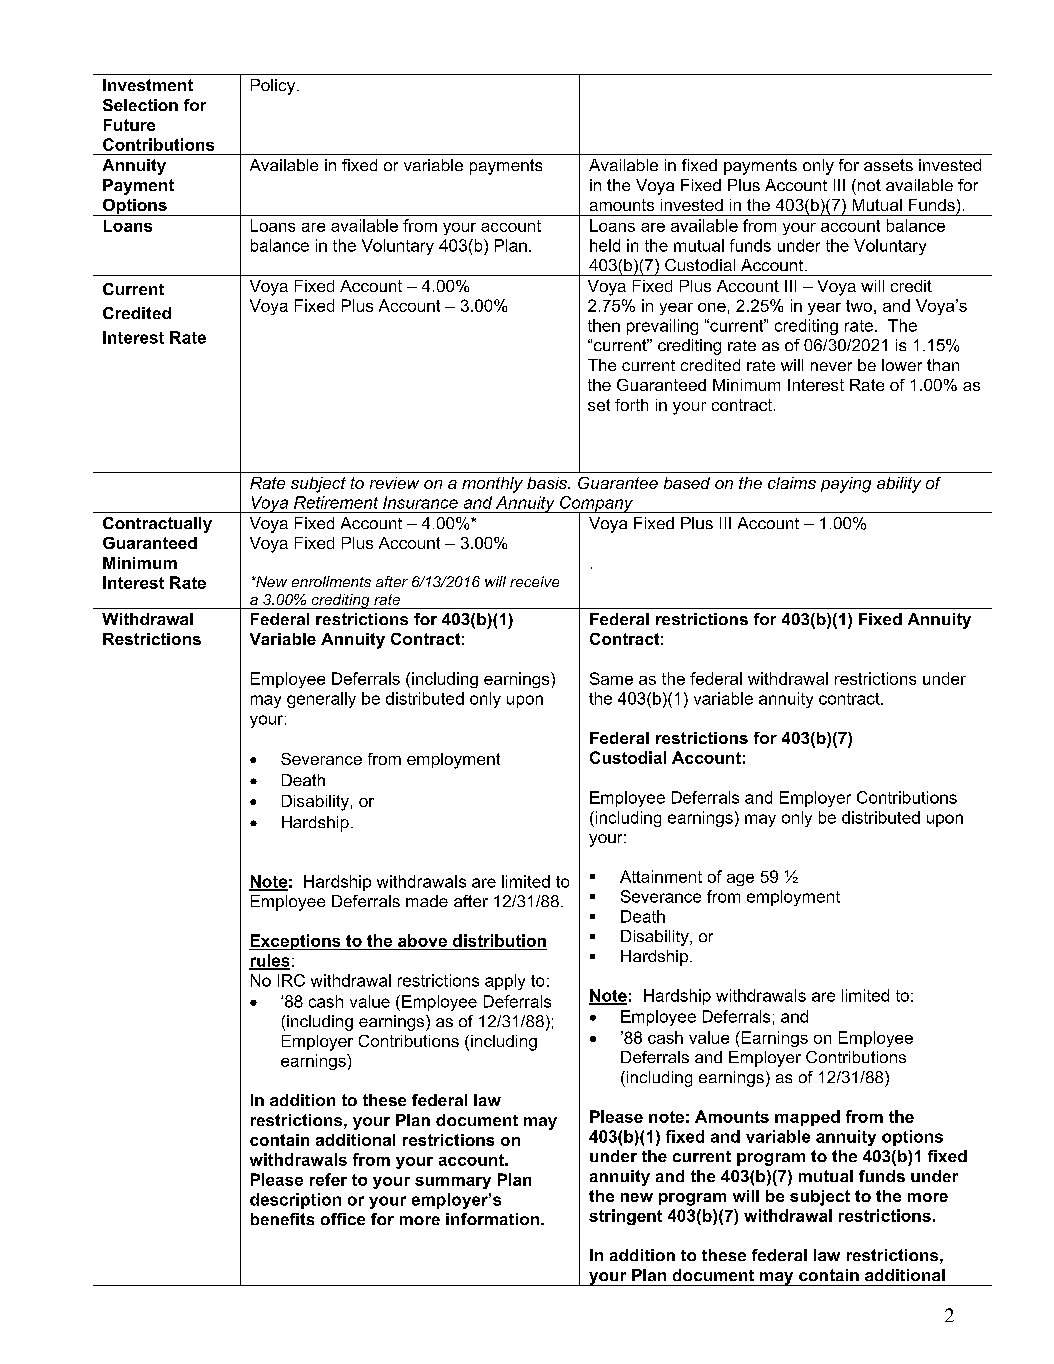 This screenshot has width=1054, height=1364. What do you see at coordinates (605, 245) in the screenshot?
I see `held` at bounding box center [605, 245].
